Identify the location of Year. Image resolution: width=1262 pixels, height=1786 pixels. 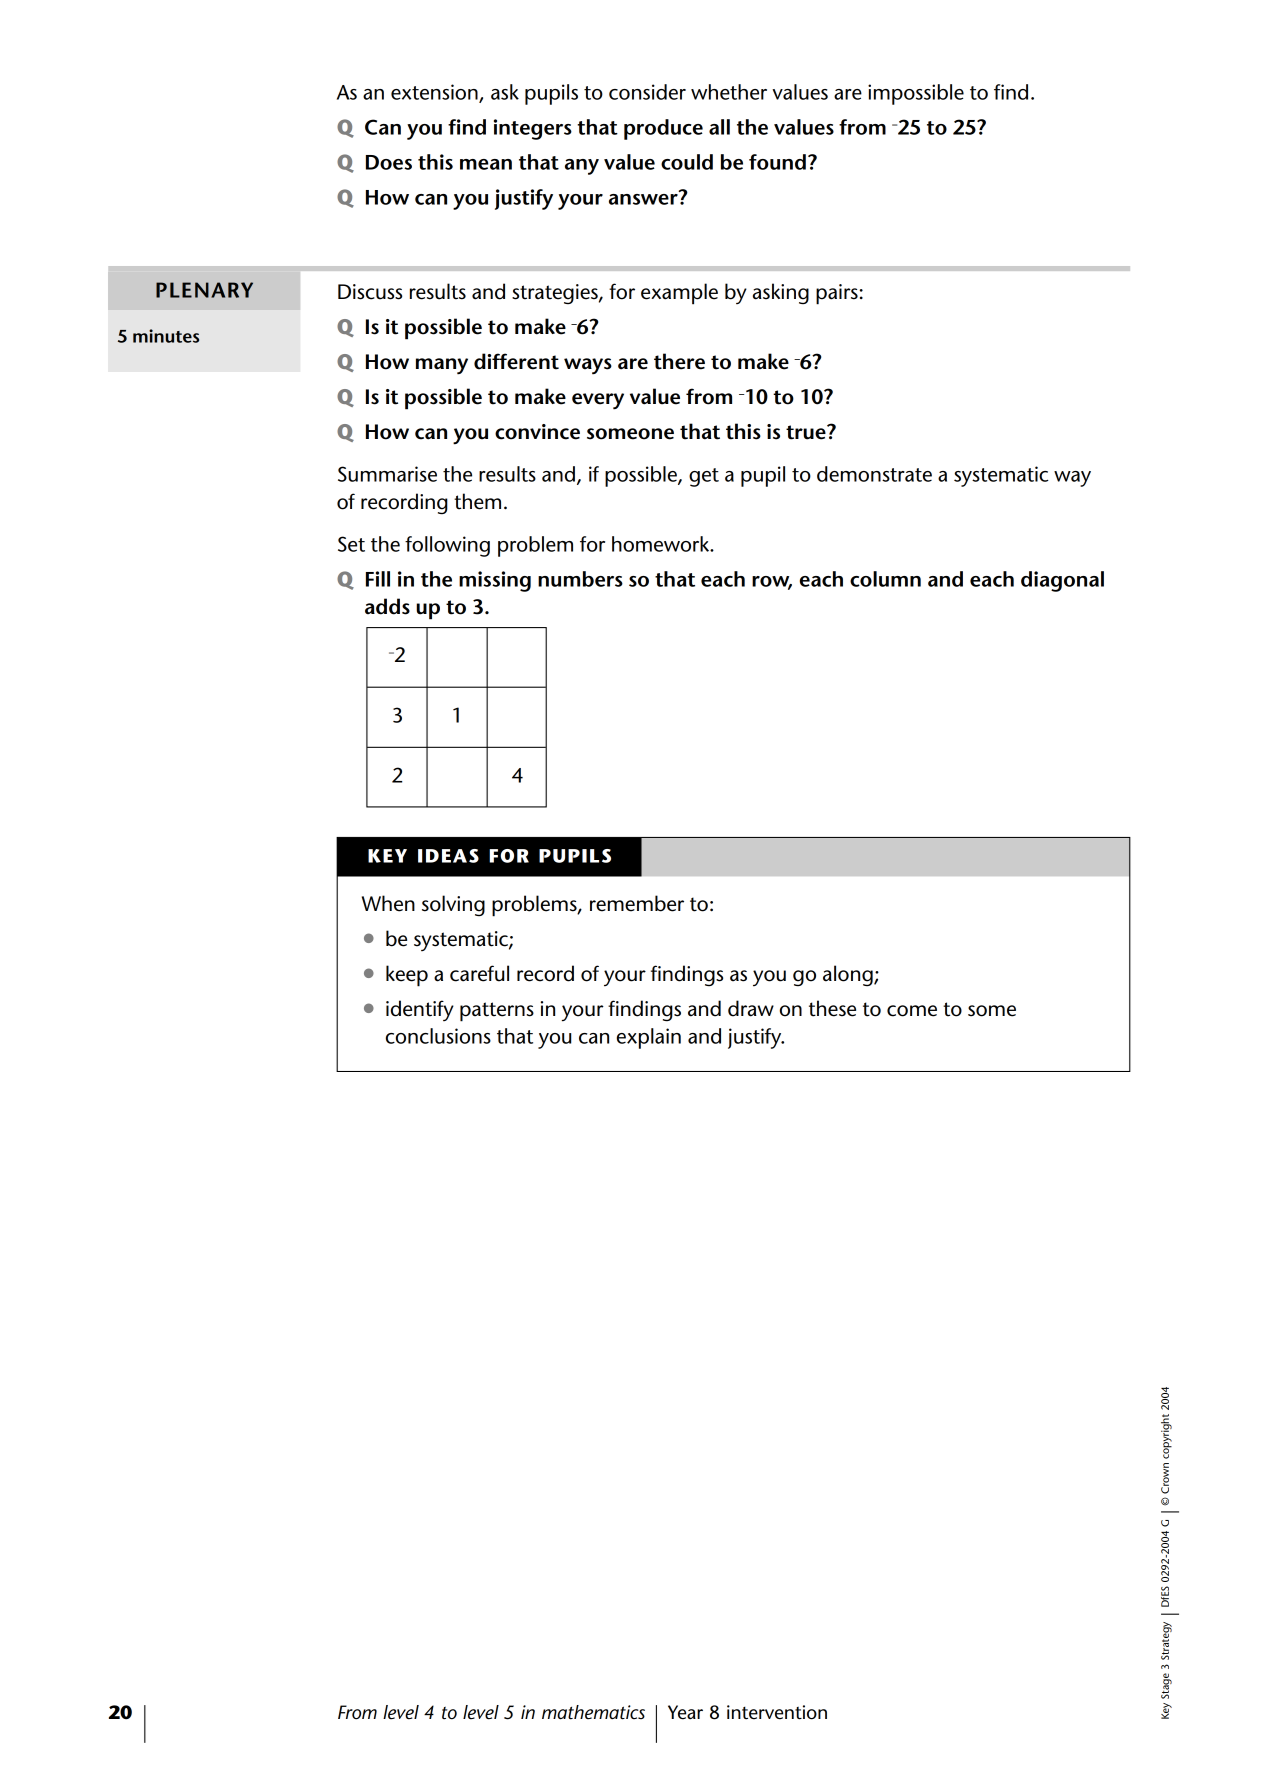
(685, 1712).
